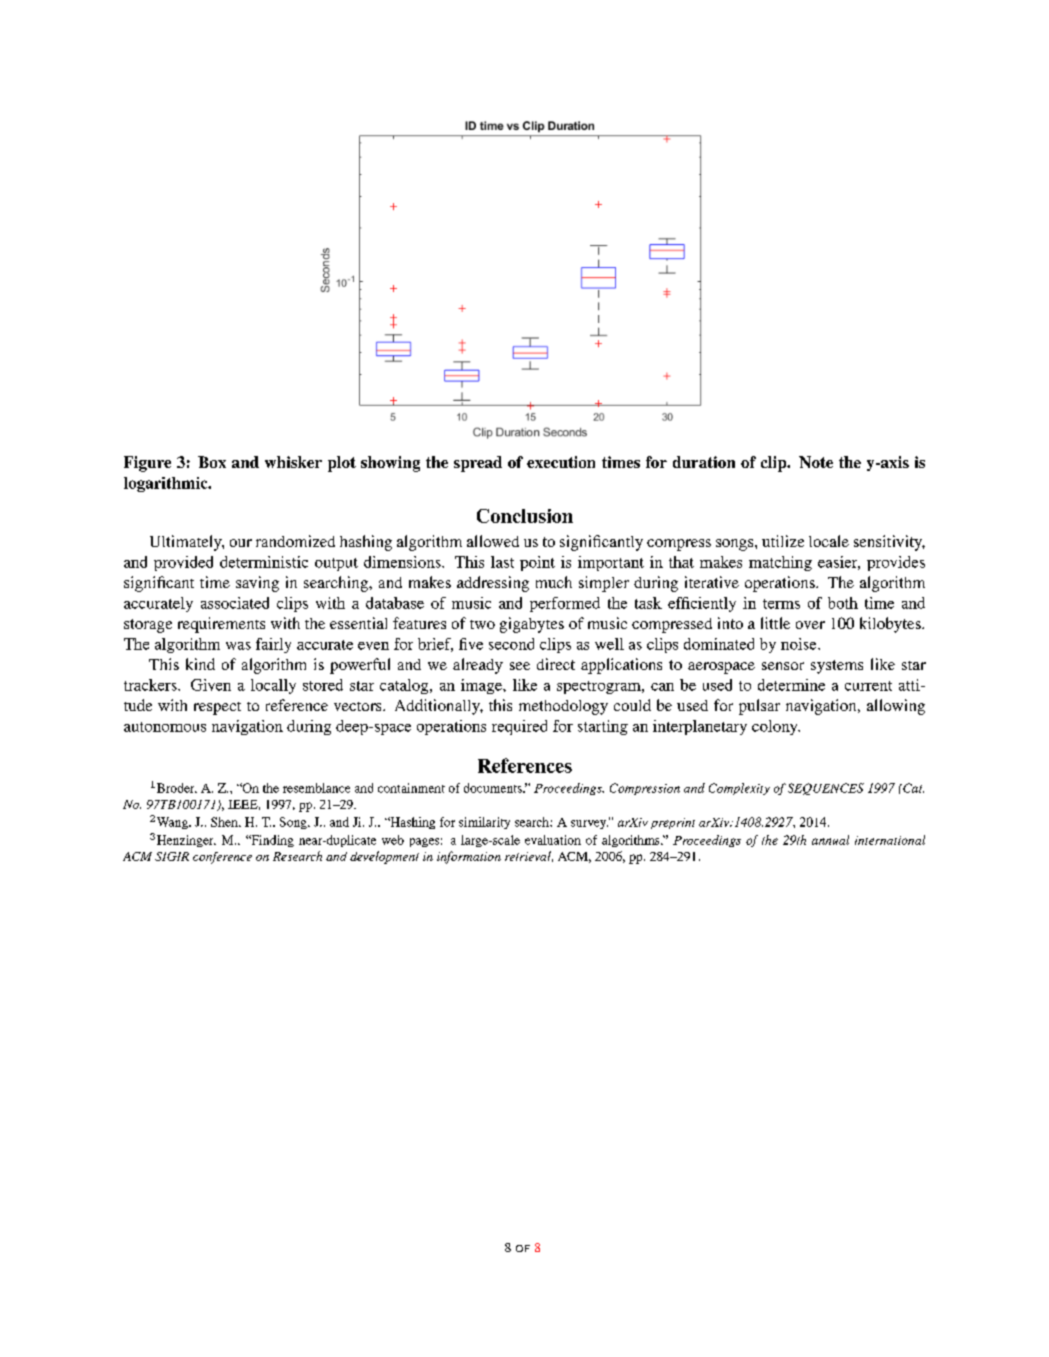 This image has width=1049, height=1357. I want to click on Box, so click(212, 462).
